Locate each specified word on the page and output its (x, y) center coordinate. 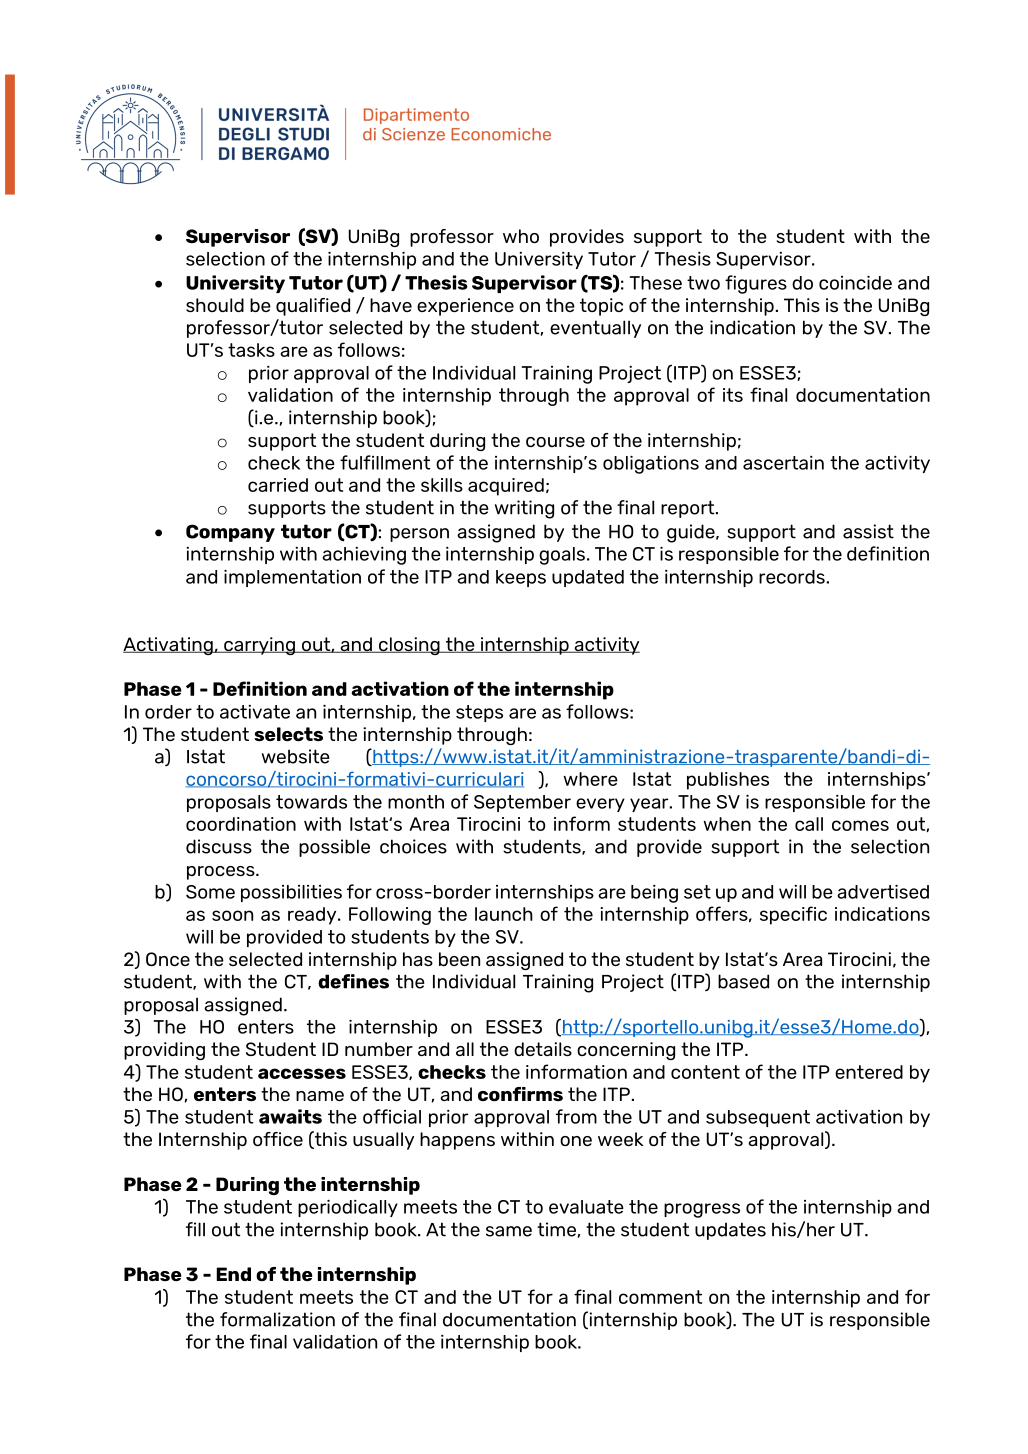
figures (756, 284)
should (215, 305)
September (522, 803)
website (296, 756)
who (521, 236)
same (509, 1231)
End (233, 1274)
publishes (728, 781)
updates (730, 1231)
